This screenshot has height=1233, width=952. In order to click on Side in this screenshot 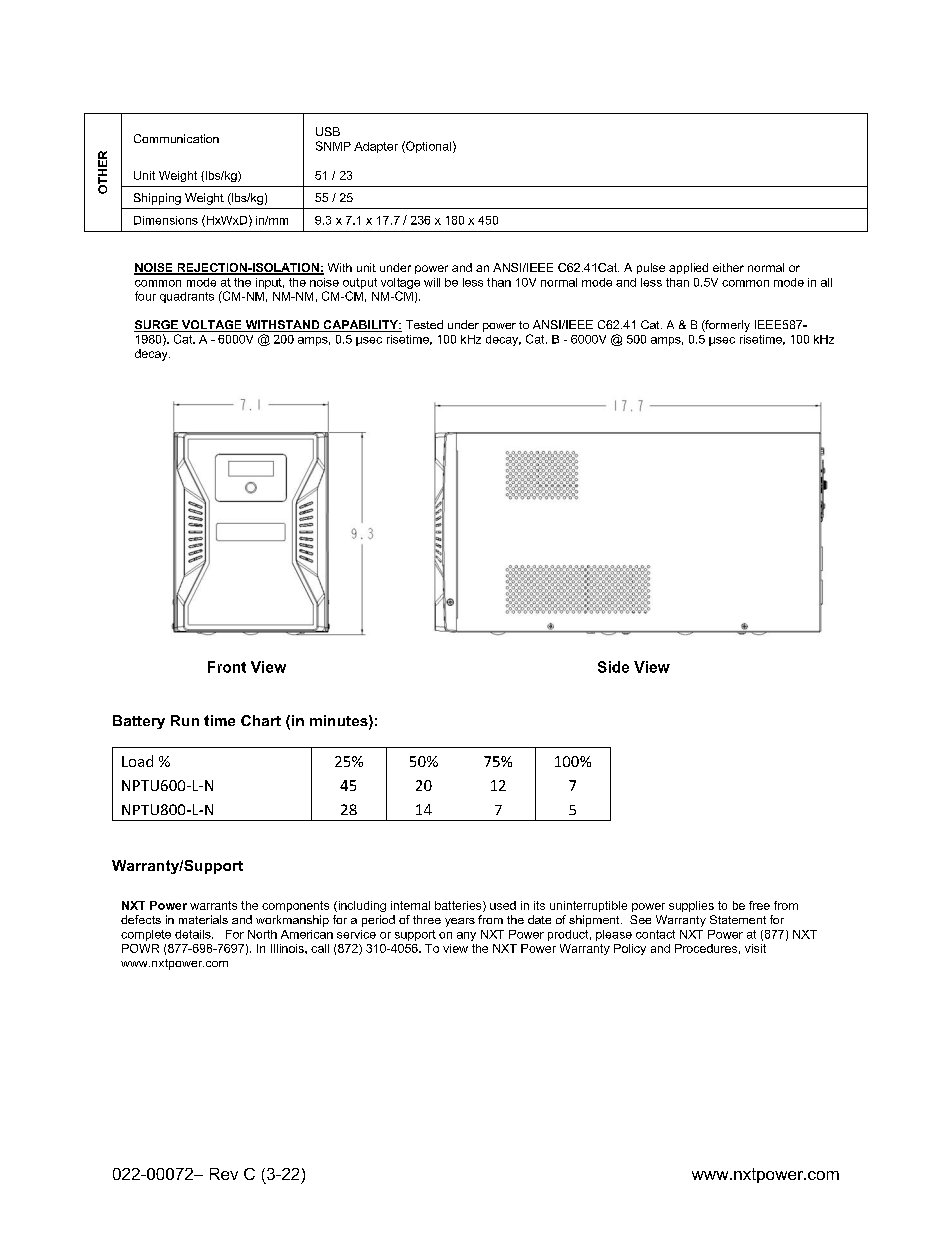, I will do `click(613, 667)`.
